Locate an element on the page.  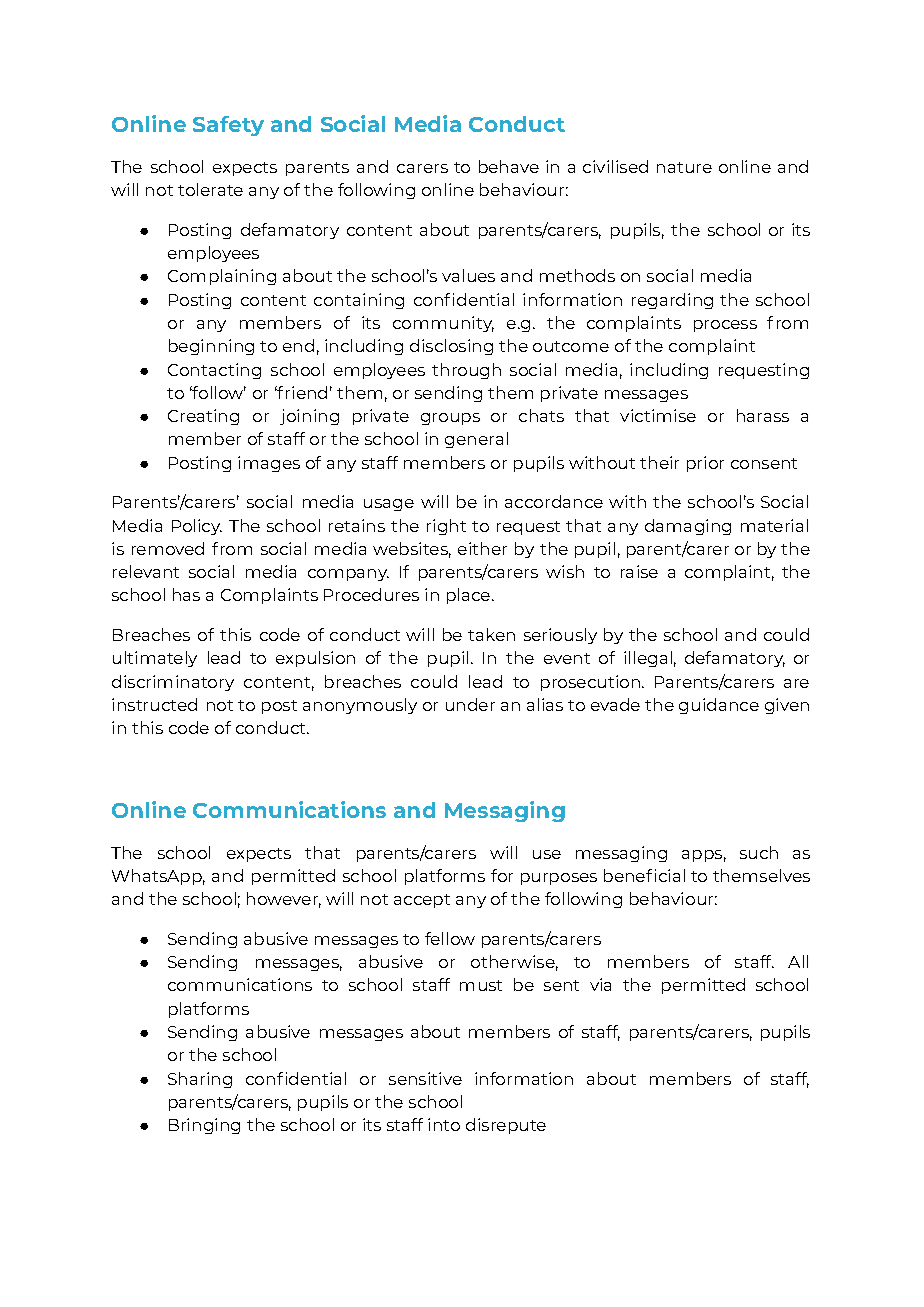
fellow is located at coordinates (450, 938).
